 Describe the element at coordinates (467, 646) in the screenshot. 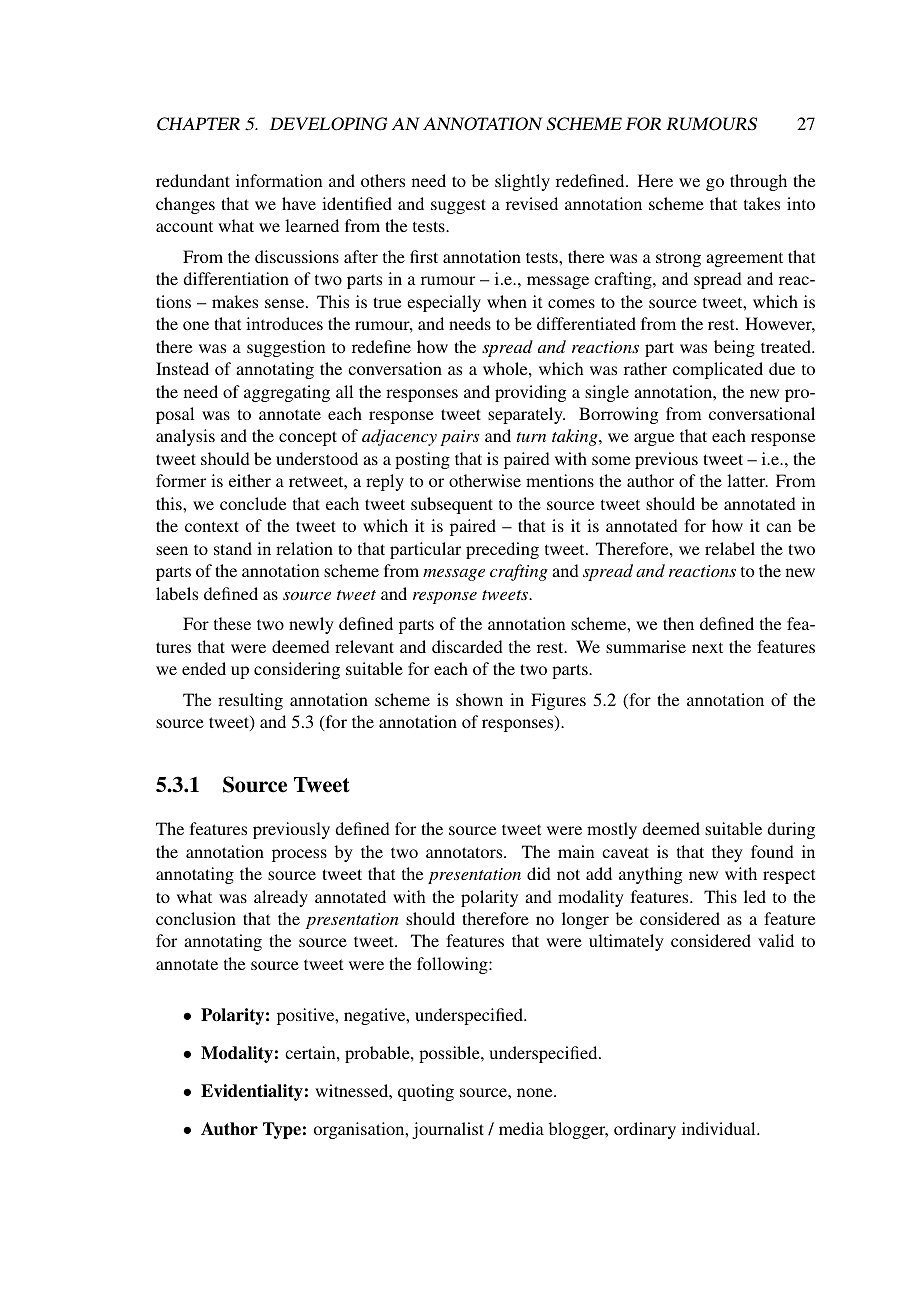

I see `discarded` at that location.
